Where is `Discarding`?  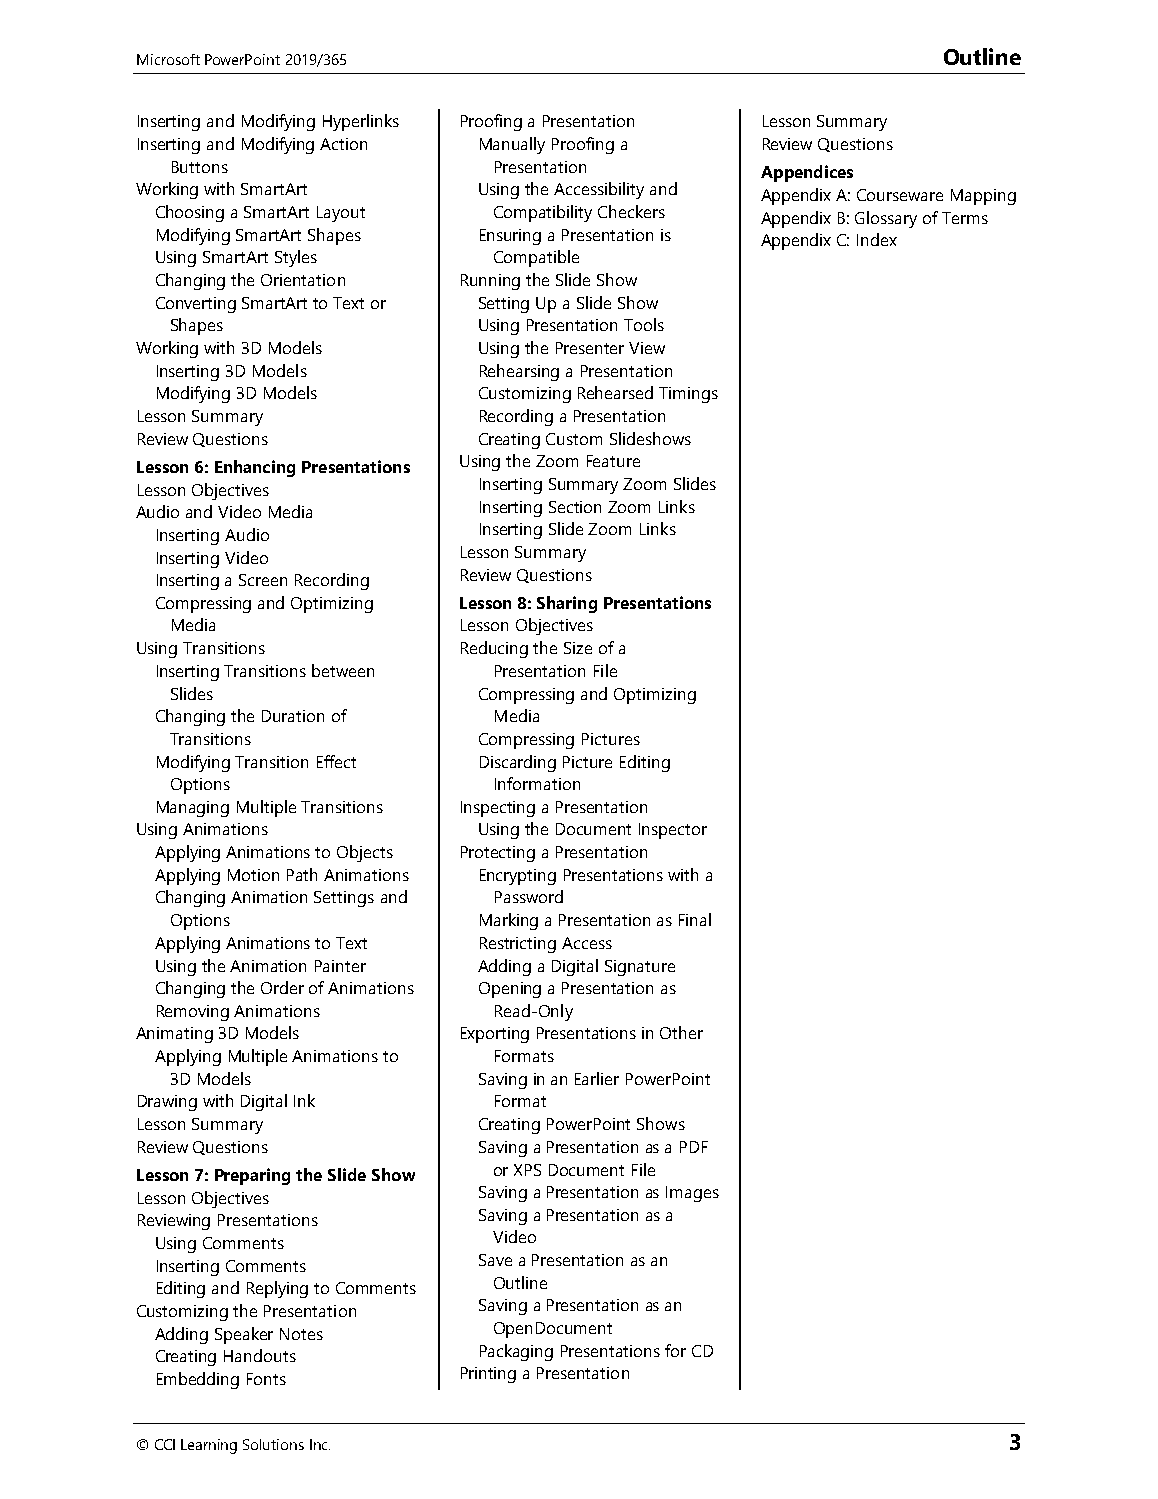 Discarding is located at coordinates (518, 763).
